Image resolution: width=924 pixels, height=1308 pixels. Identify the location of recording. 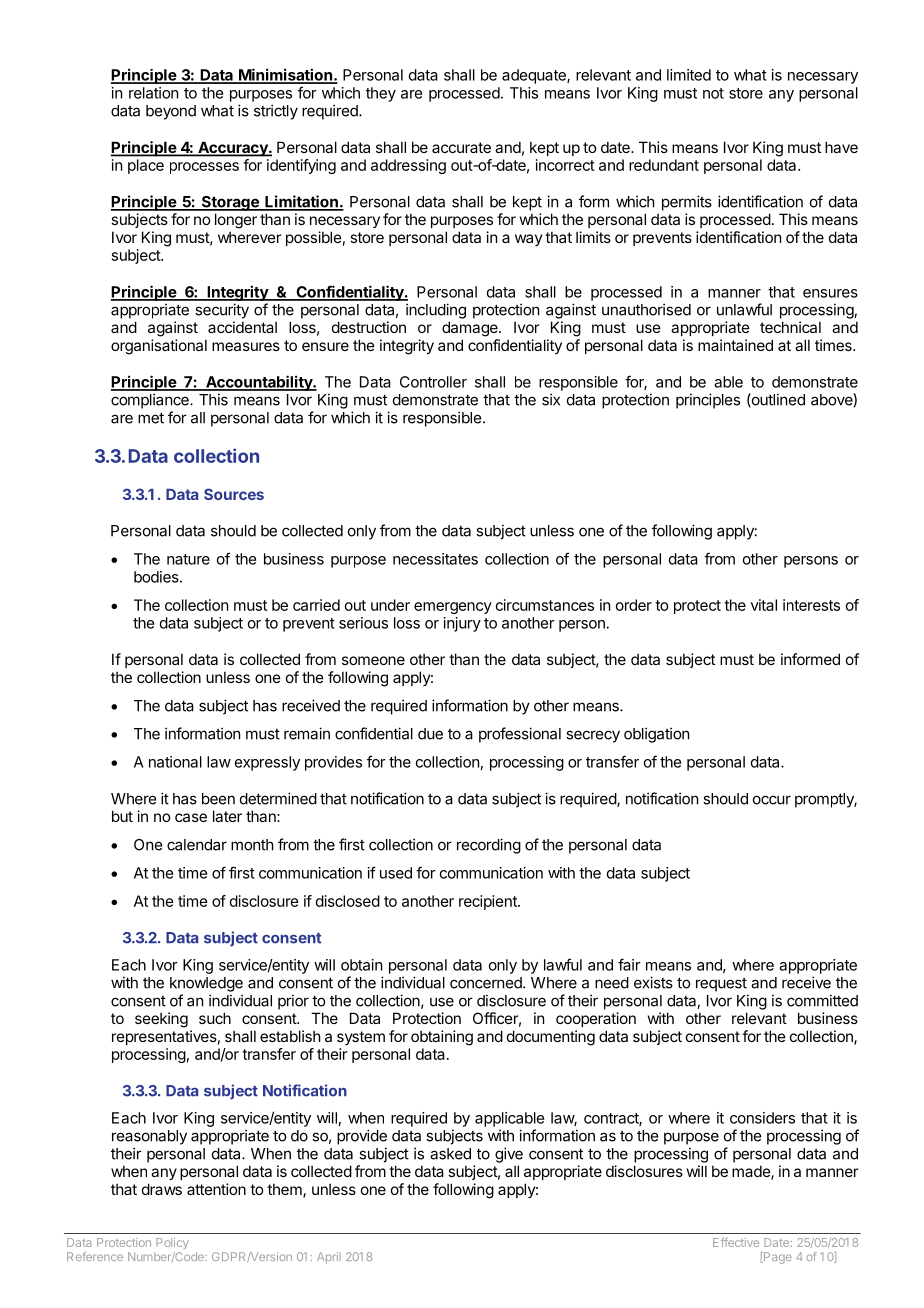
(489, 846).
